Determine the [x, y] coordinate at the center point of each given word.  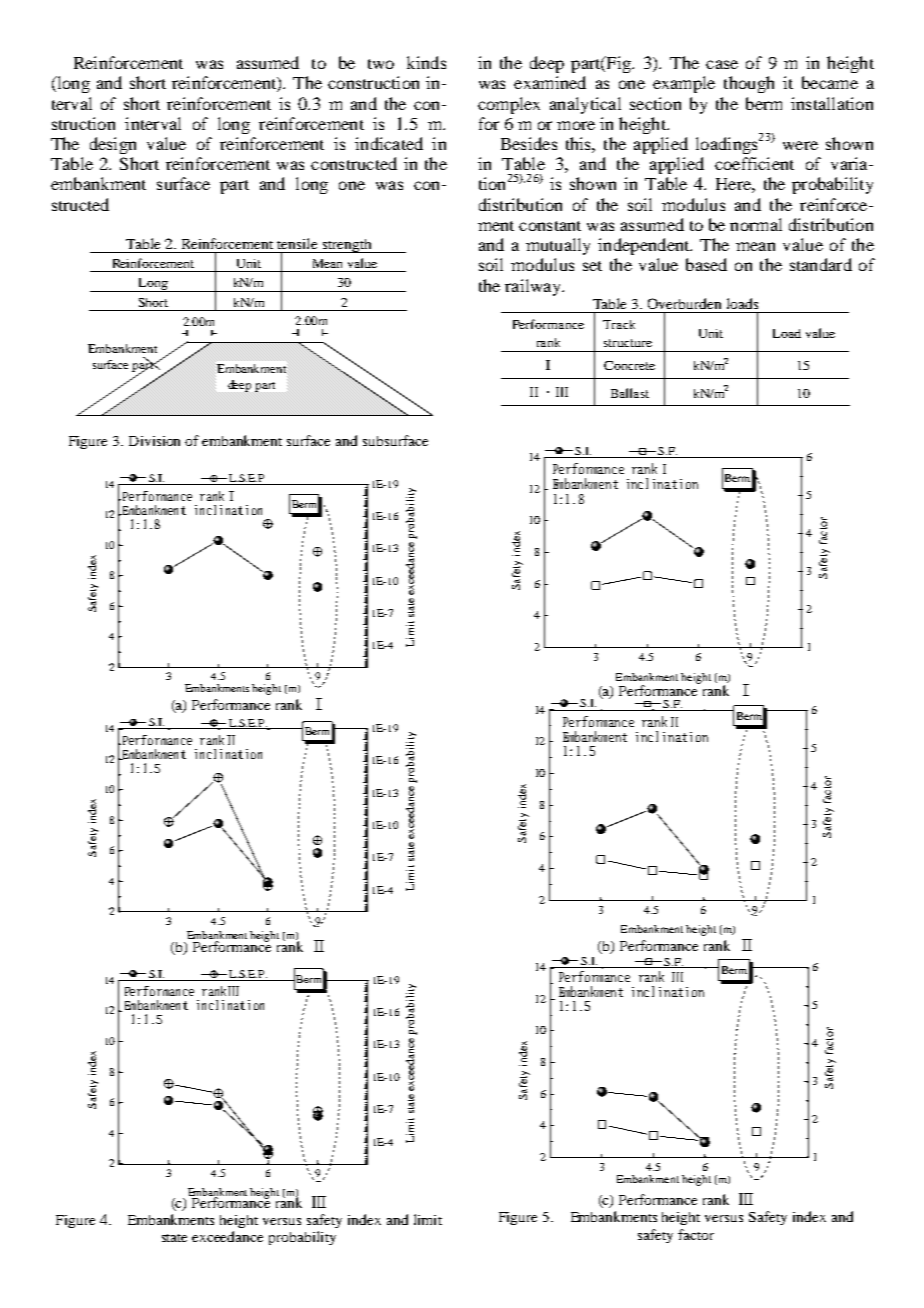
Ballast [630, 393]
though [749, 84]
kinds [426, 62]
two [381, 64]
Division [154, 441]
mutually [558, 246]
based [706, 264]
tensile [297, 243]
